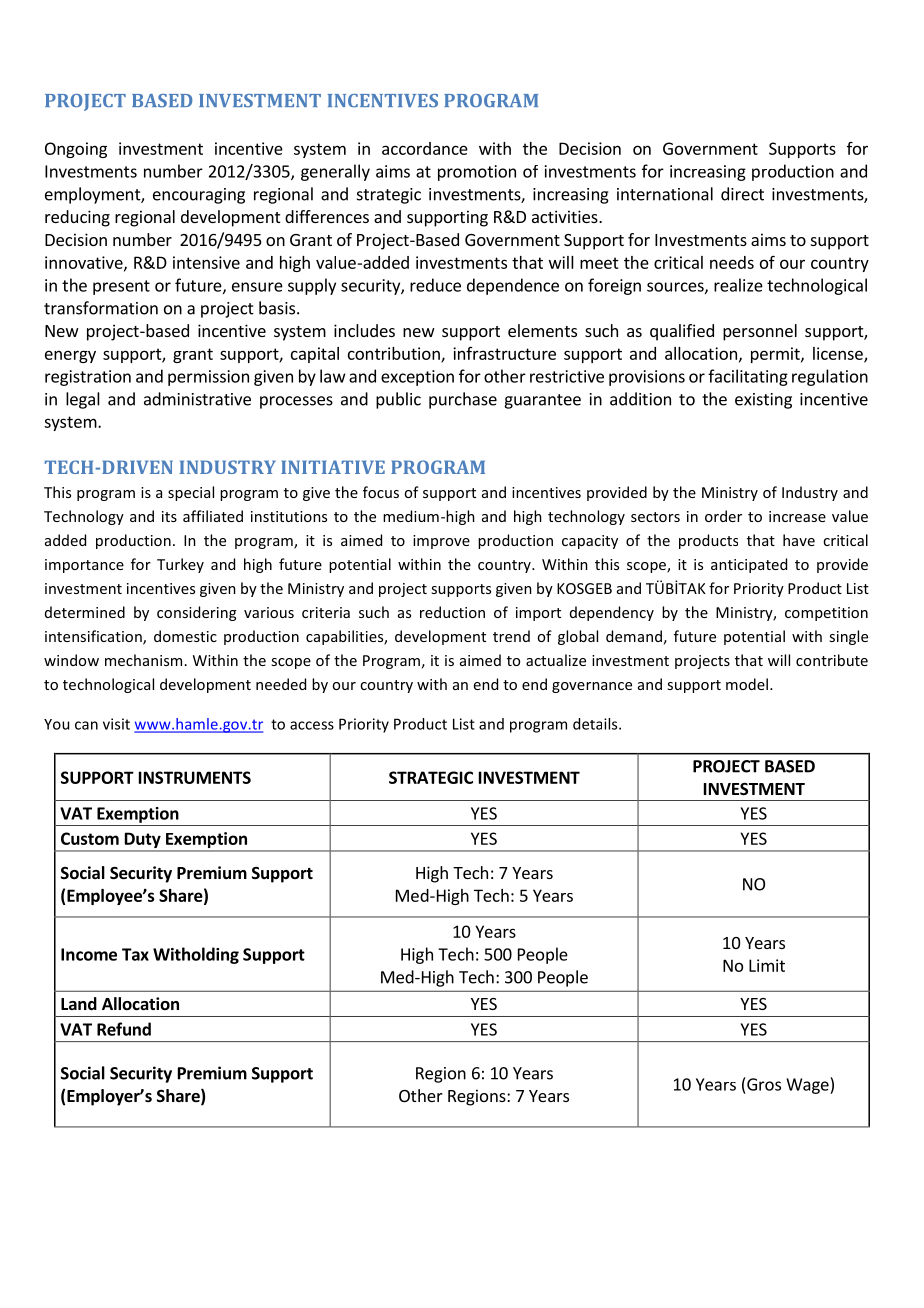  I want to click on considering, so click(196, 613).
